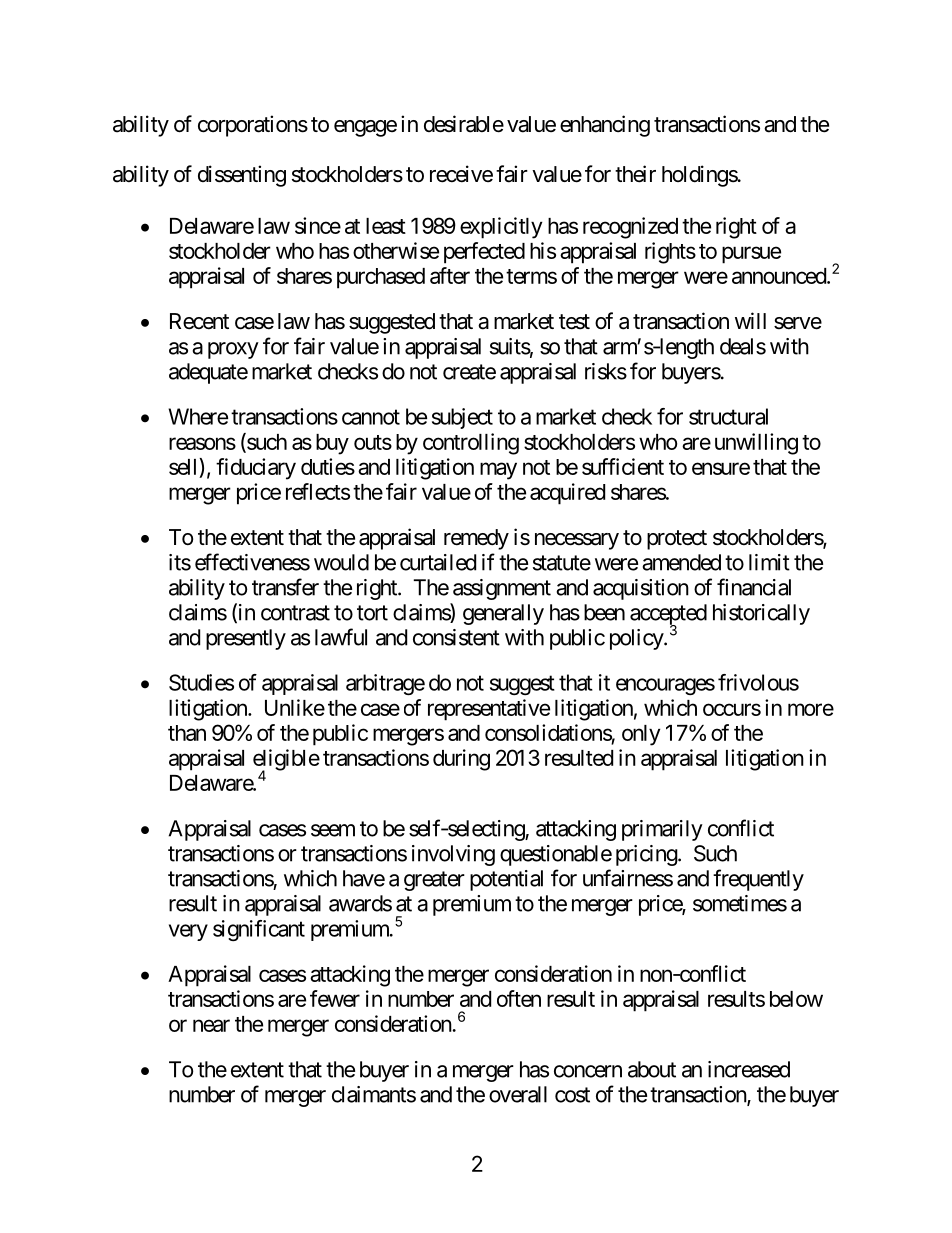 The height and width of the screenshot is (1233, 952). Describe the element at coordinates (518, 1094) in the screenshot. I see `overall` at that location.
